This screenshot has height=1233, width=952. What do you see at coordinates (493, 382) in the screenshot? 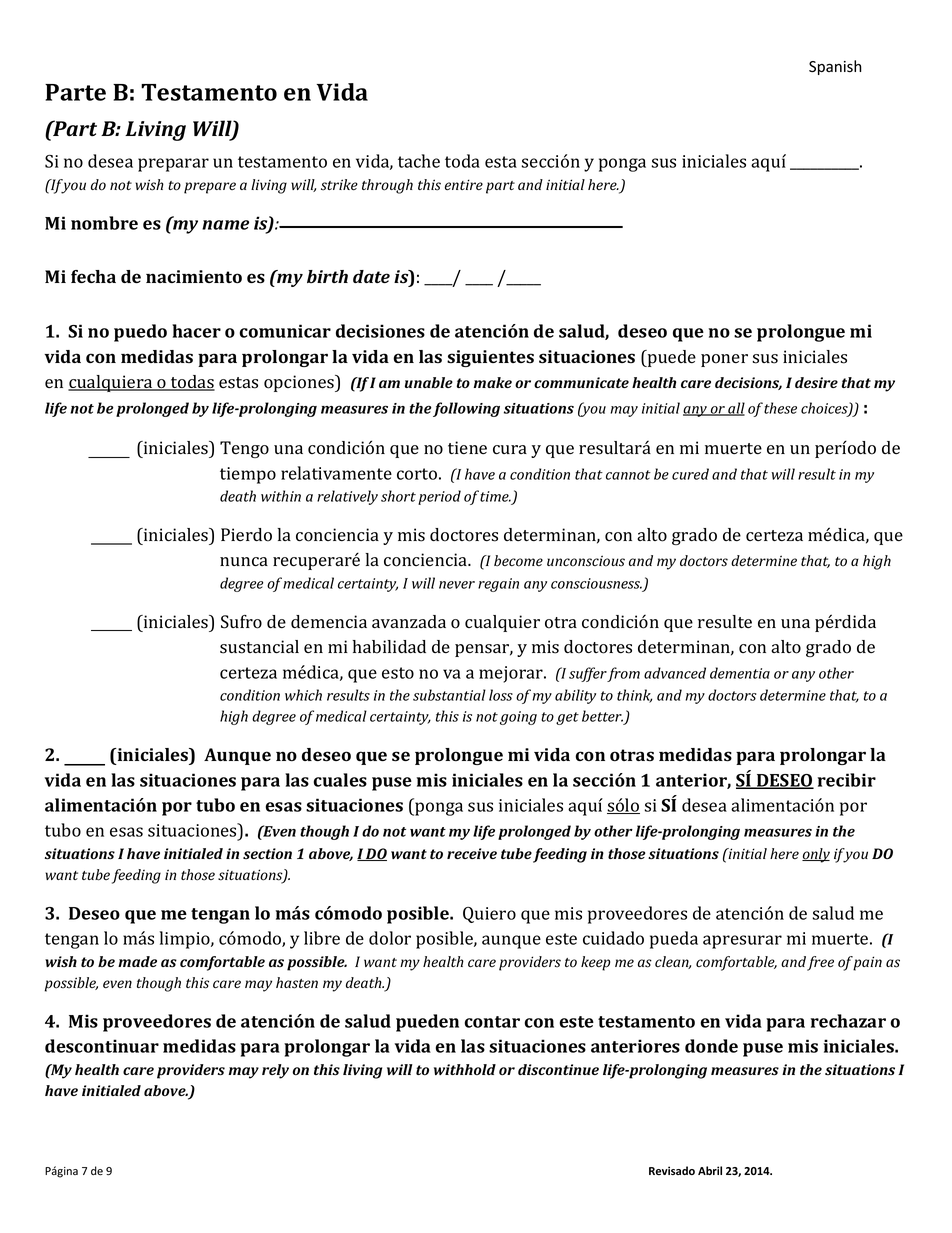
I see `make` at bounding box center [493, 382].
